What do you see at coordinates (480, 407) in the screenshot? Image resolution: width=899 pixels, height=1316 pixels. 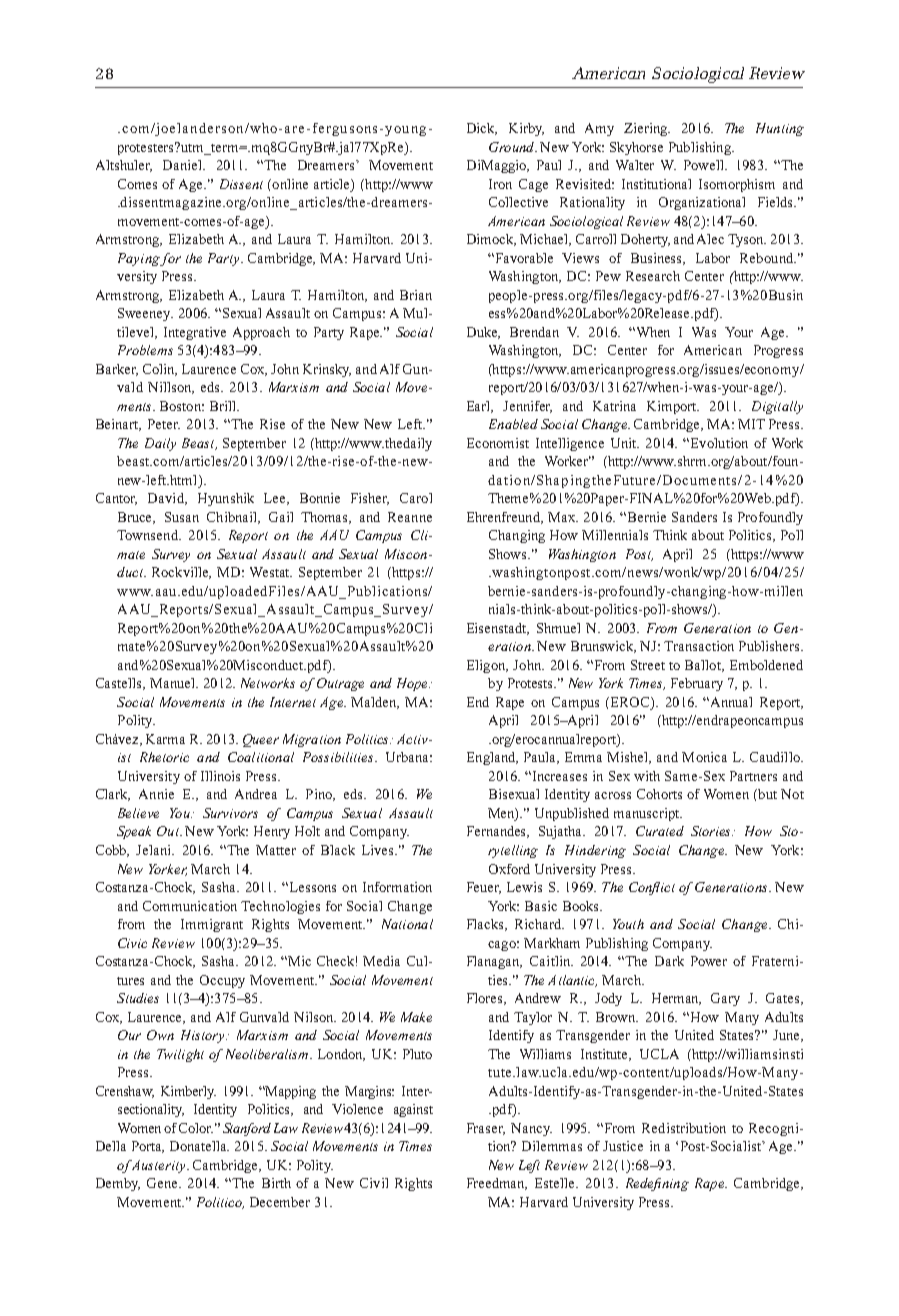 I see `Earl` at bounding box center [480, 407].
